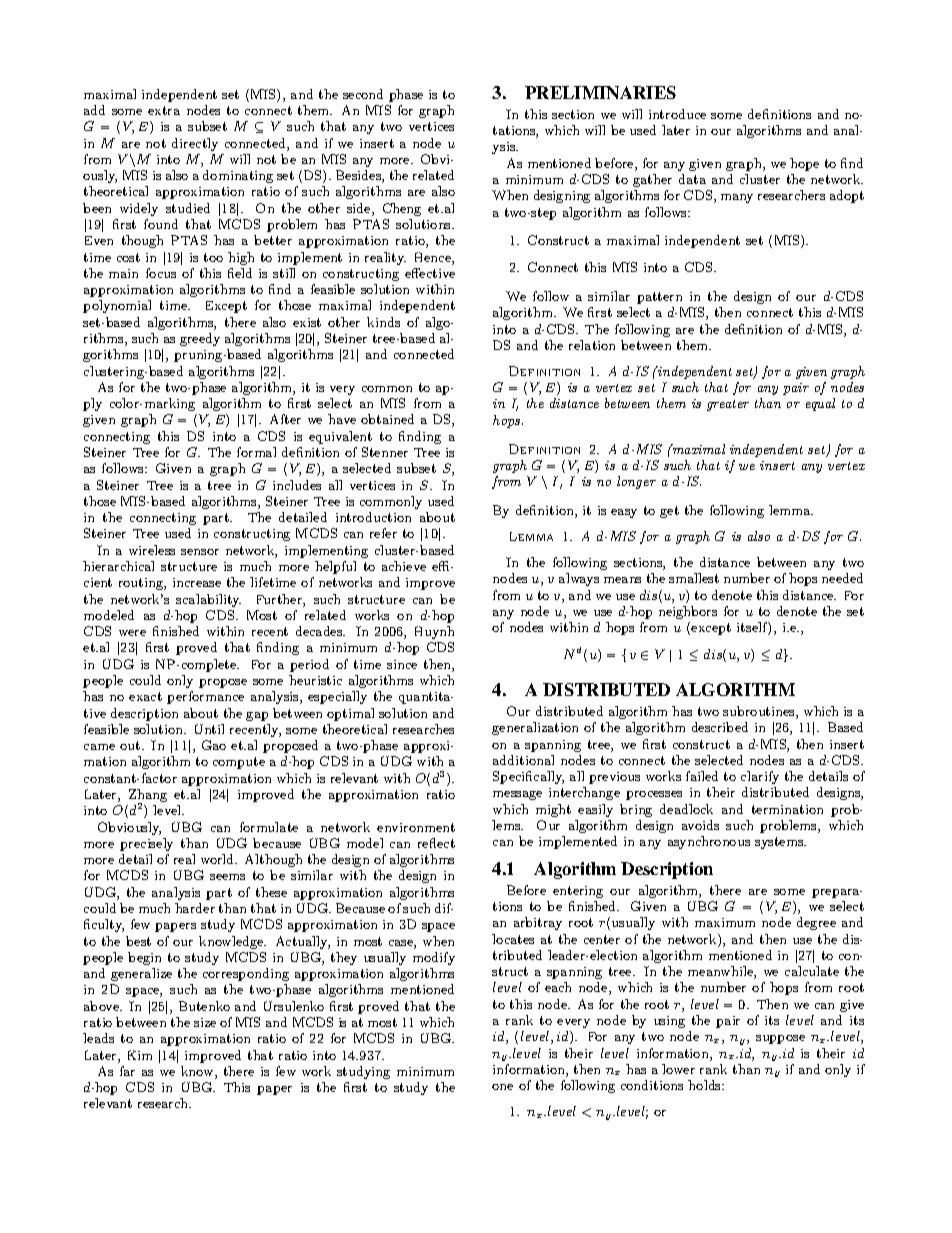  What do you see at coordinates (205, 697) in the page?
I see `performance` at bounding box center [205, 697].
